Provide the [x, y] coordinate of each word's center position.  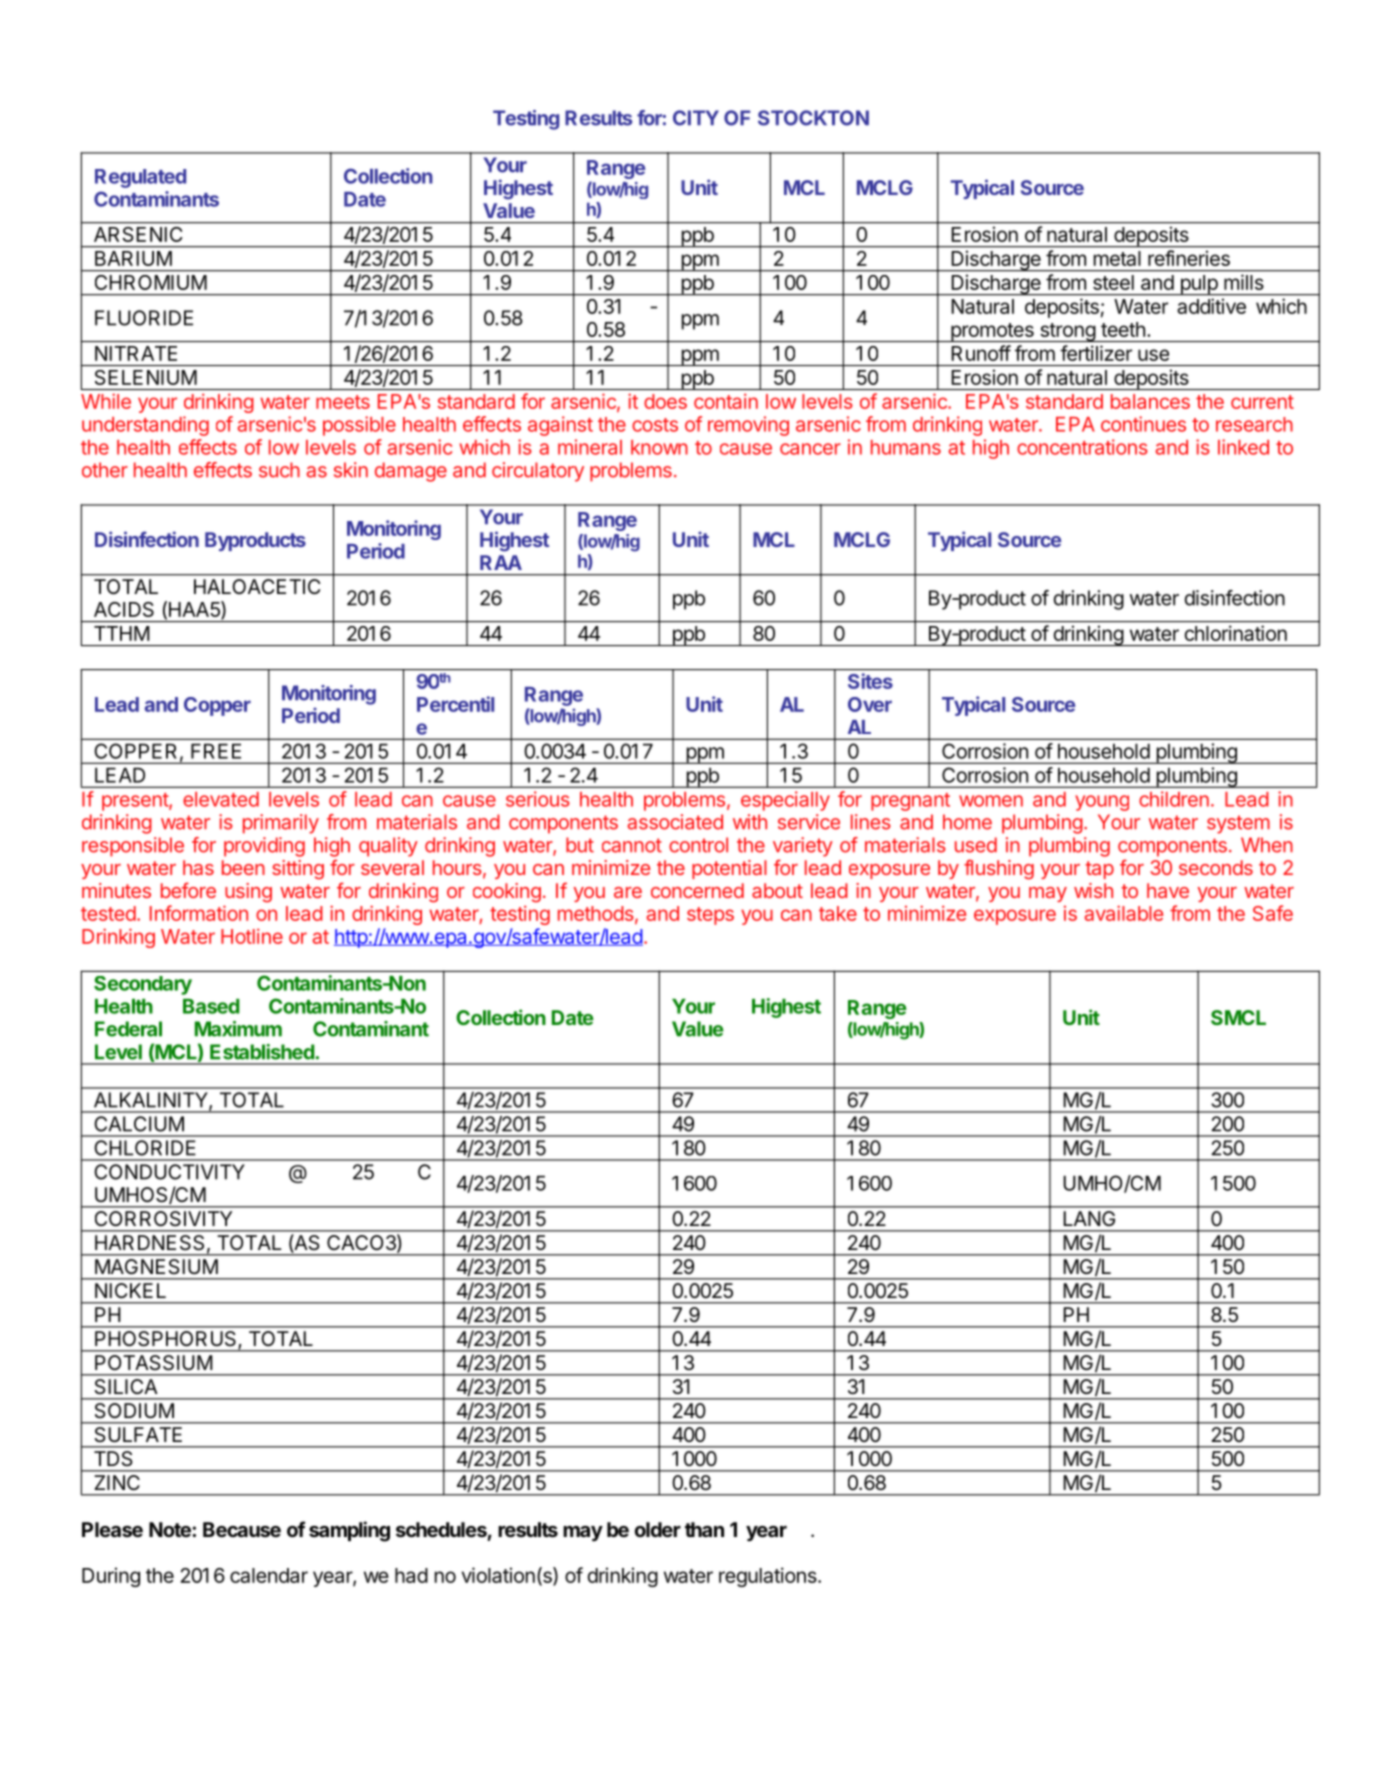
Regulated [140, 178]
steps [710, 916]
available [1123, 913]
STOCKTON [813, 118]
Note [171, 1529]
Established [262, 1052]
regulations [769, 1577]
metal [1117, 258]
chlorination [1236, 633]
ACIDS [124, 609]
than [704, 1529]
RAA [501, 562]
